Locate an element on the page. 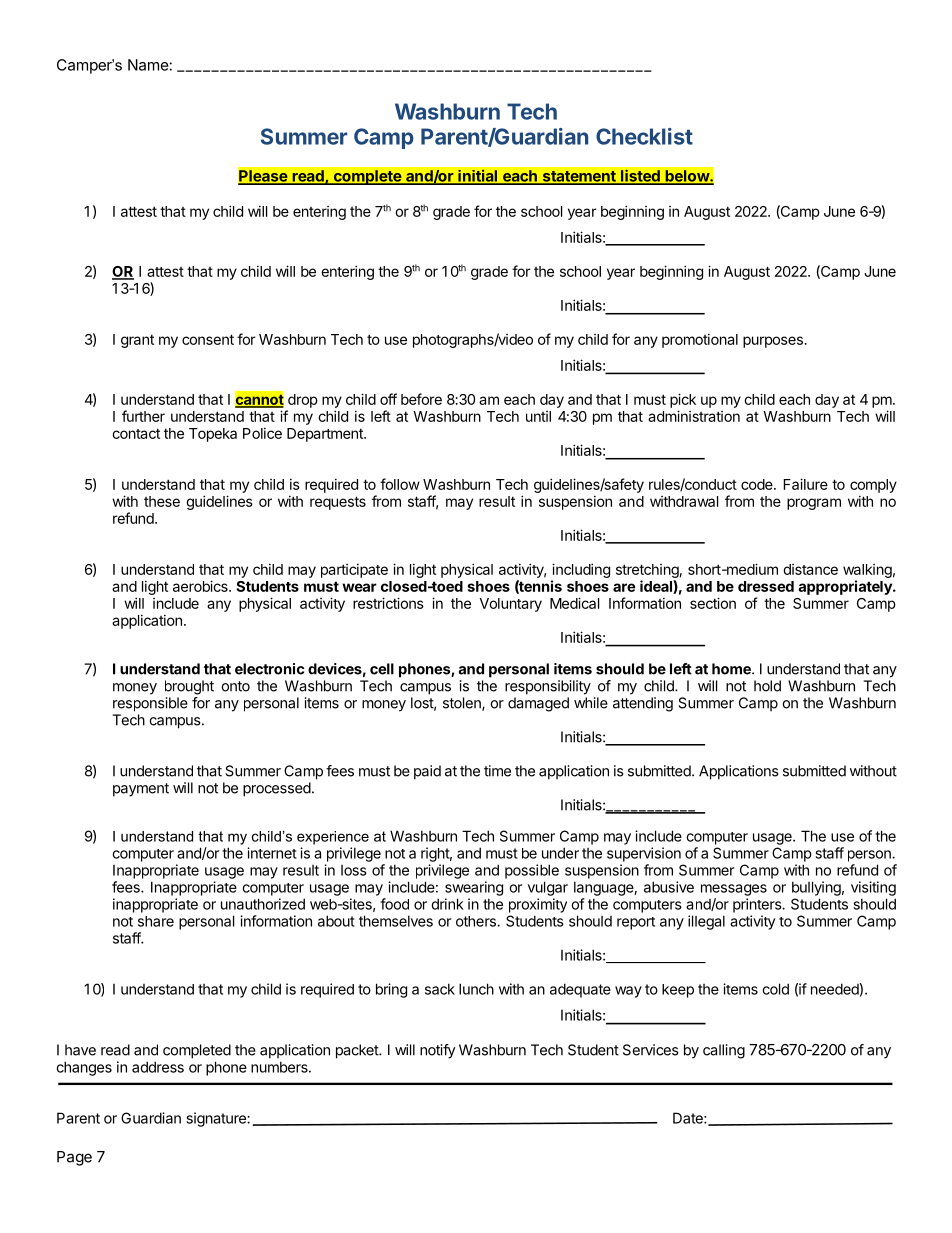 This image has height=1233, width=952. signature is located at coordinates (217, 1119).
